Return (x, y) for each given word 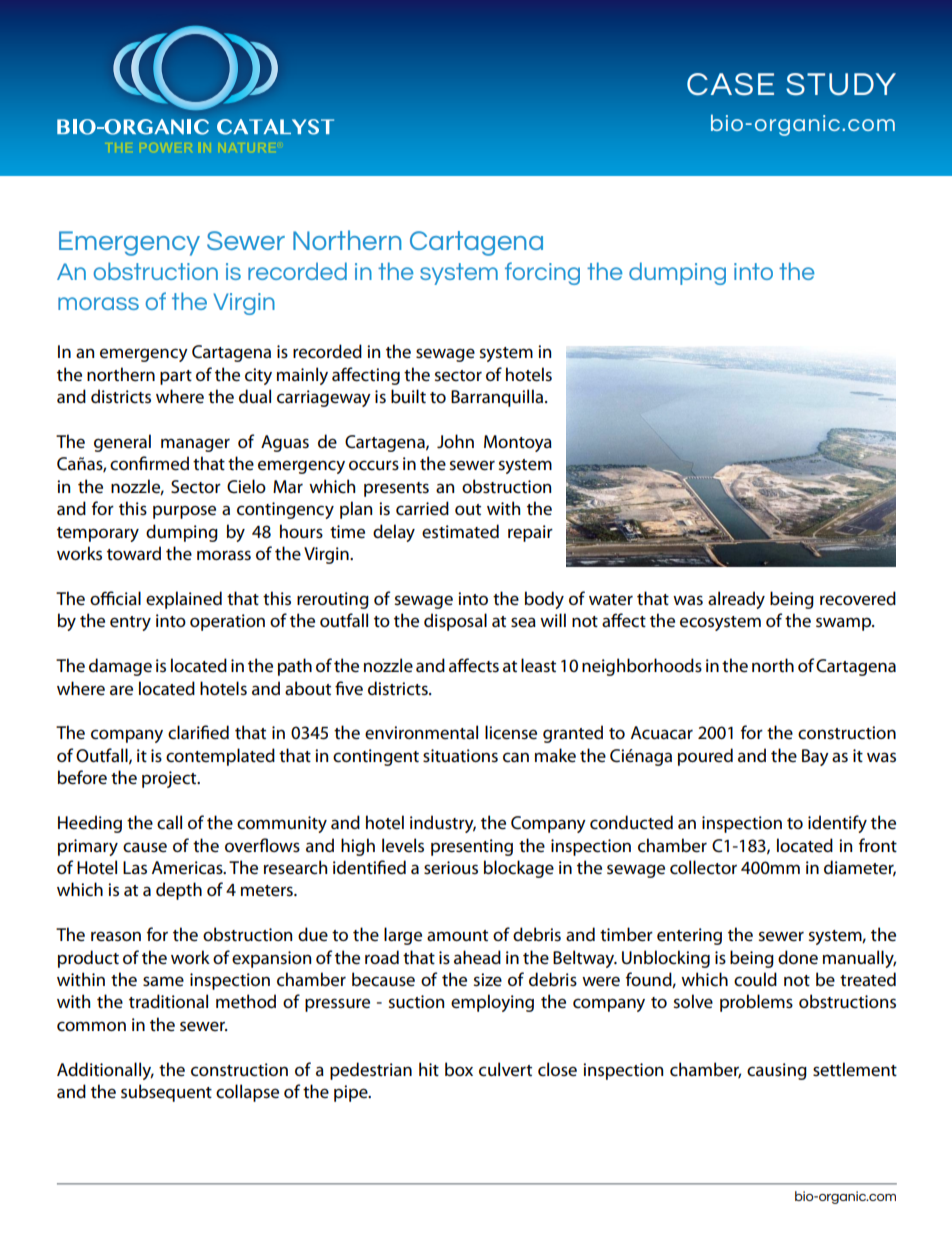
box (459, 1069)
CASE (730, 84)
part (176, 377)
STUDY (841, 84)
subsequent (166, 1093)
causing (777, 1071)
